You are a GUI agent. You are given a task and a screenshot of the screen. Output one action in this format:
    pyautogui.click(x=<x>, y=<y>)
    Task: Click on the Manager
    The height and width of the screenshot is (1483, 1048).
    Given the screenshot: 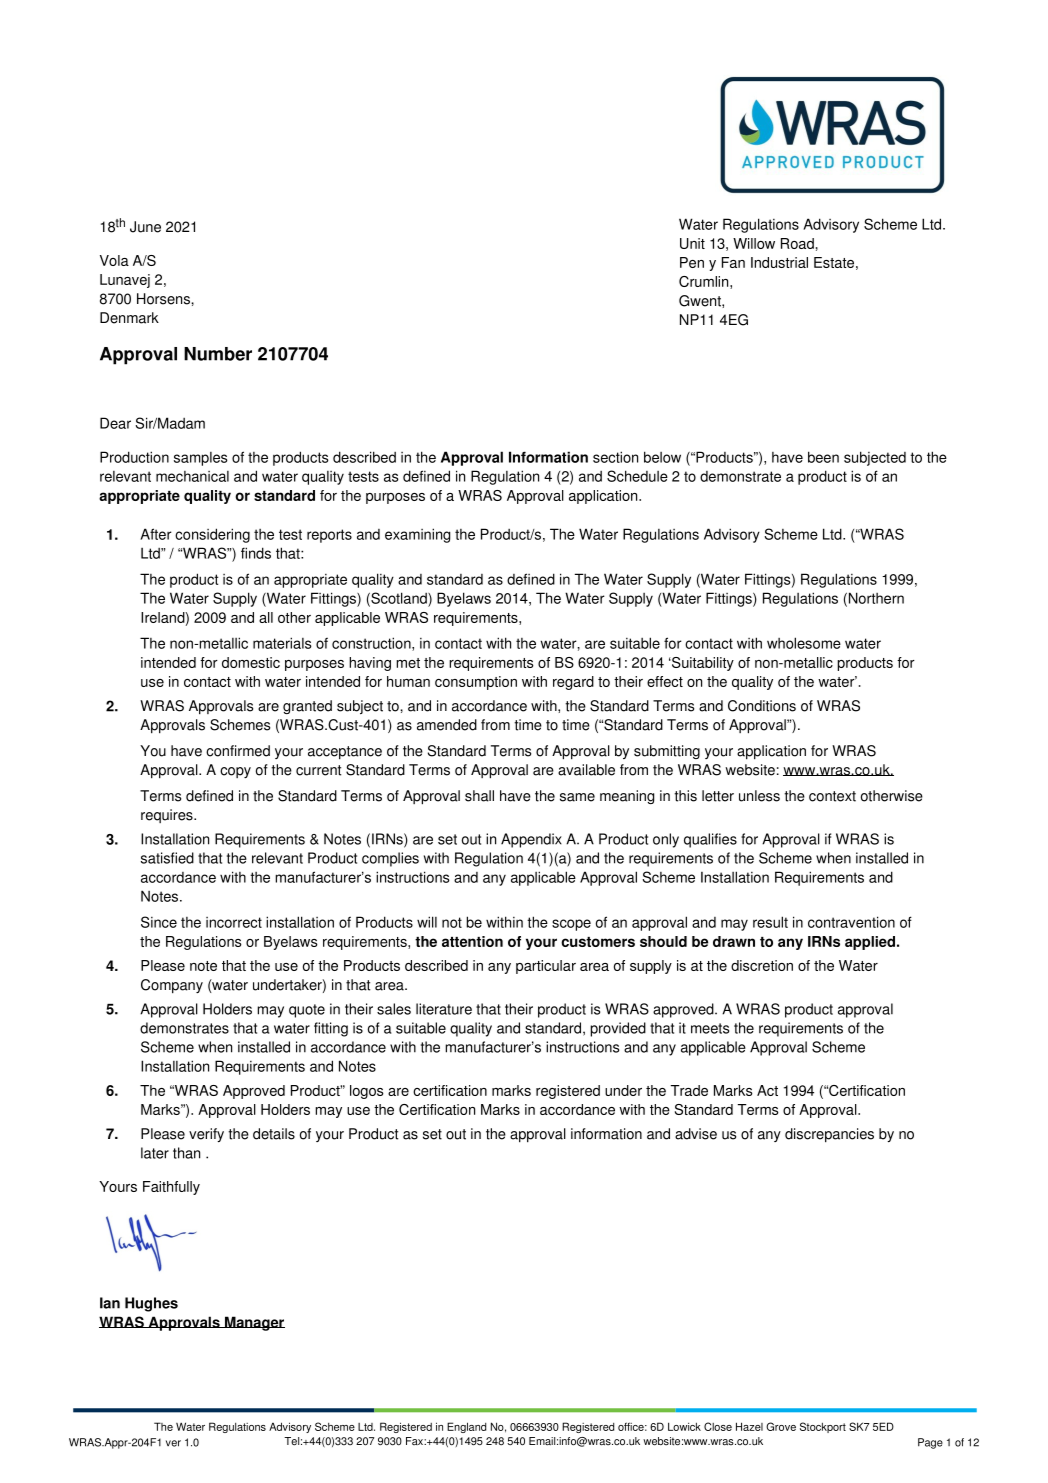 What is the action you would take?
    pyautogui.click(x=254, y=1323)
